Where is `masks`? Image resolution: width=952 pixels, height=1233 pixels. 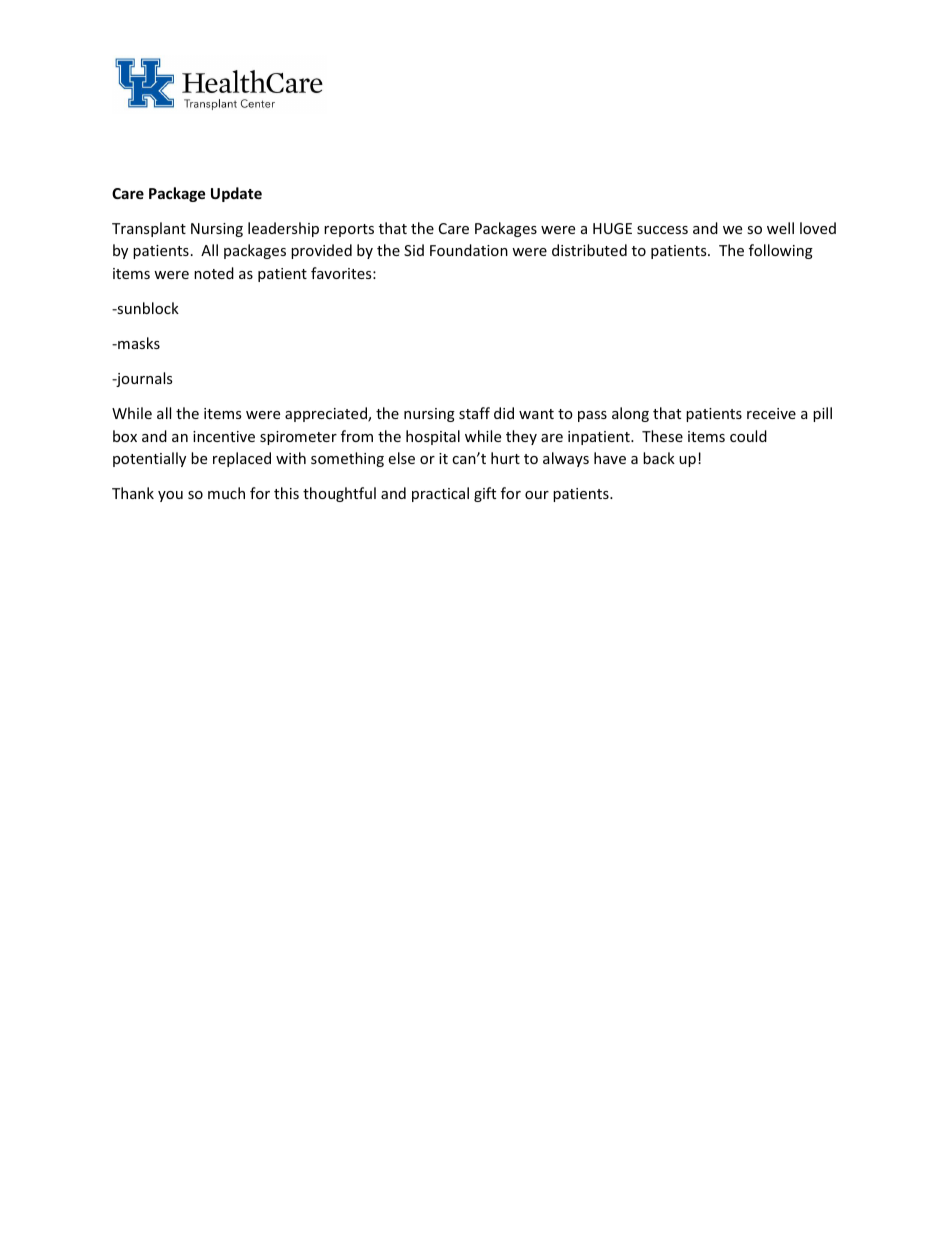
masks is located at coordinates (138, 343).
